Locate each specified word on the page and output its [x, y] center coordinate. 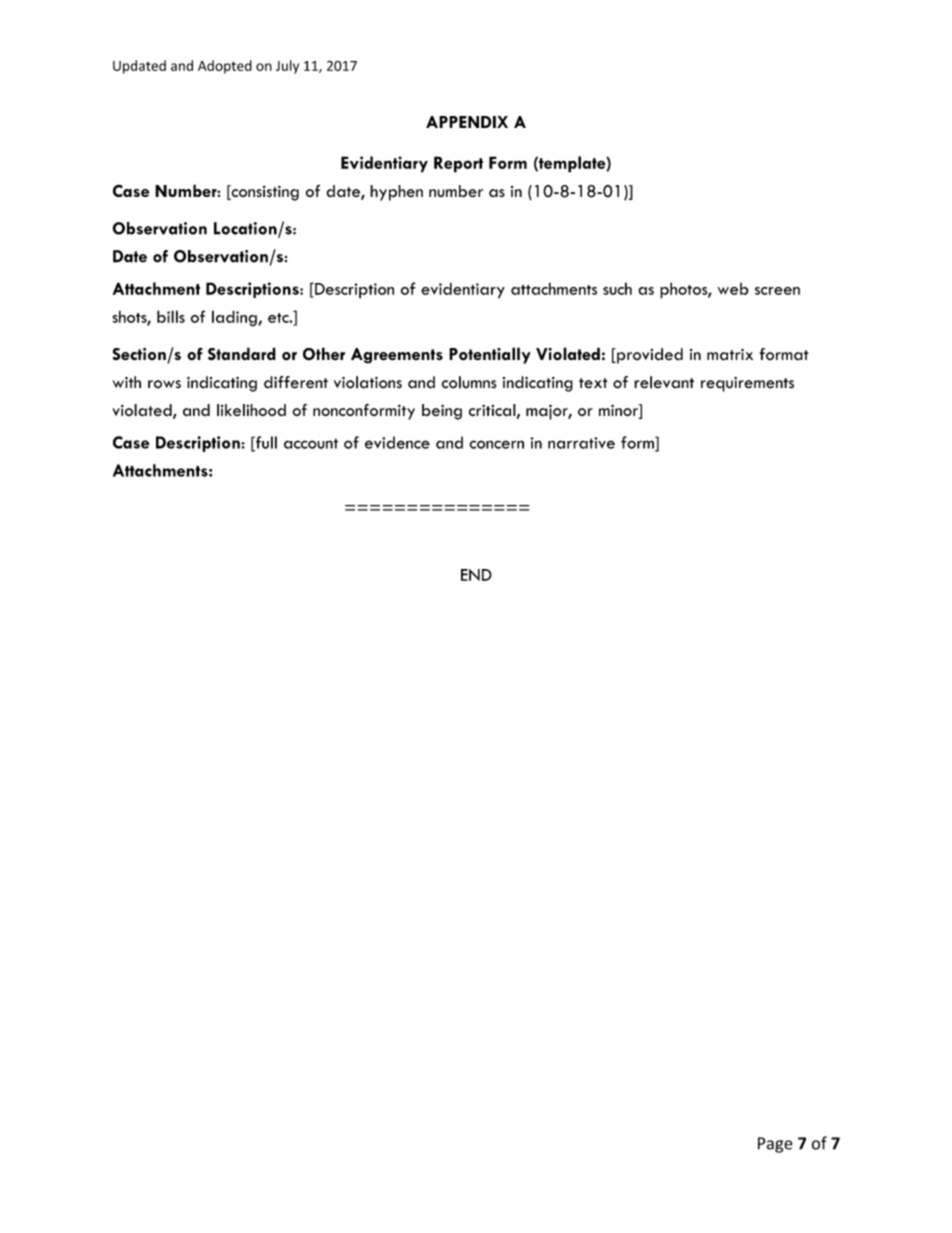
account [311, 443]
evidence [397, 442]
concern [496, 444]
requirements [747, 384]
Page [775, 1145]
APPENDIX [467, 122]
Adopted [225, 67]
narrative [581, 443]
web [733, 289]
